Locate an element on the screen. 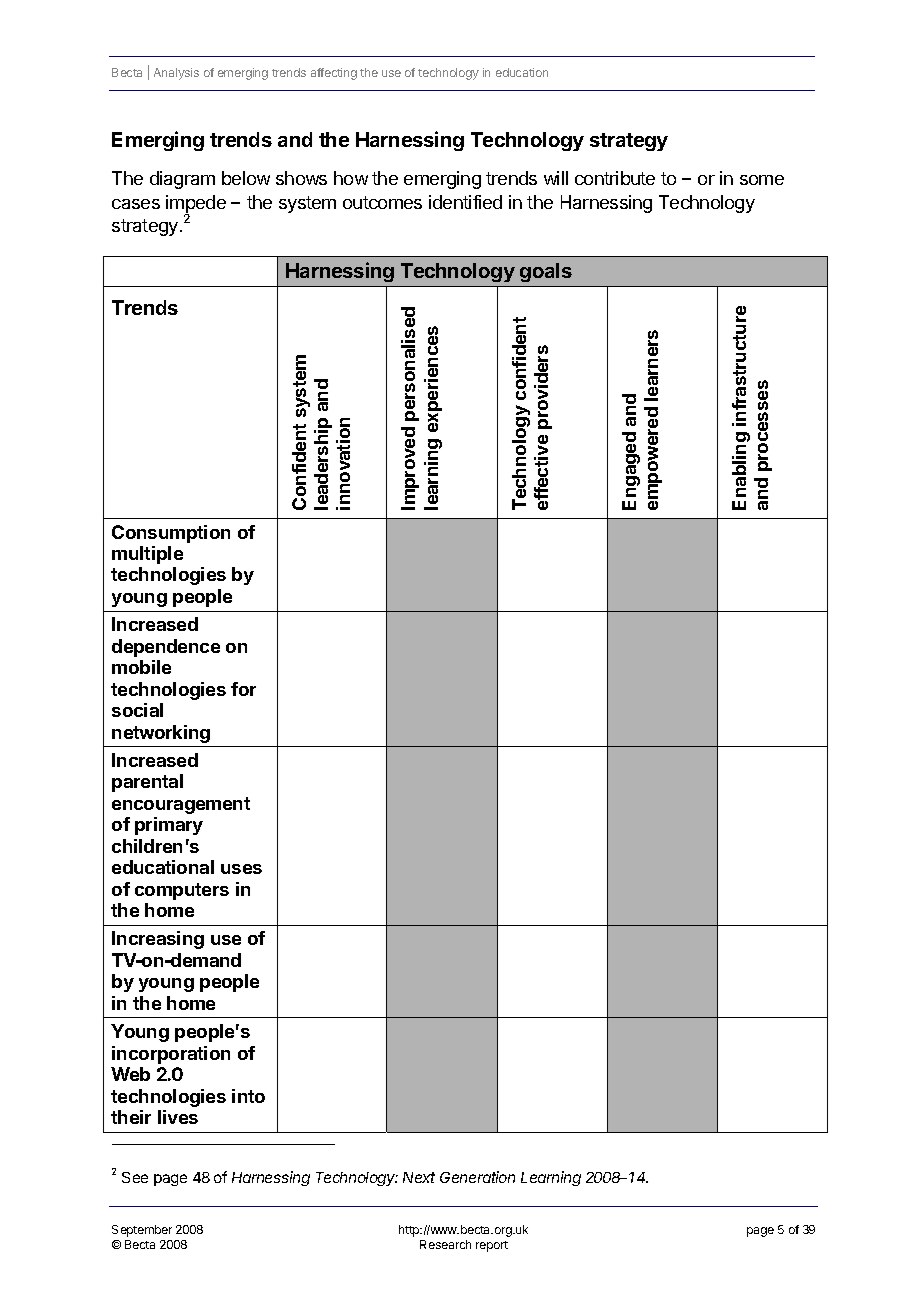  uses is located at coordinates (241, 869).
